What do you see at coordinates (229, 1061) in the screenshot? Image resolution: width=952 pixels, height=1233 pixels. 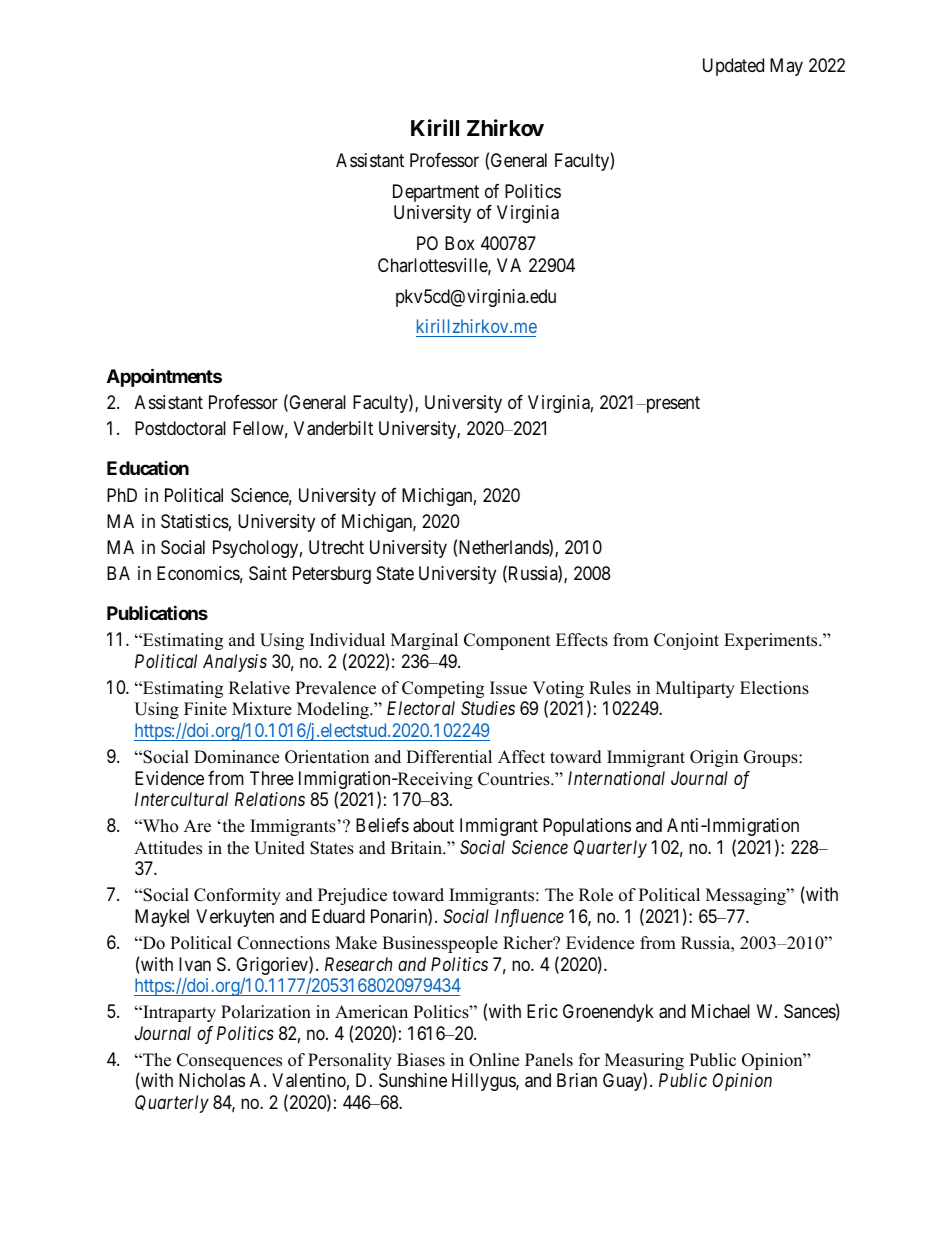 I see `Consequences` at bounding box center [229, 1061].
